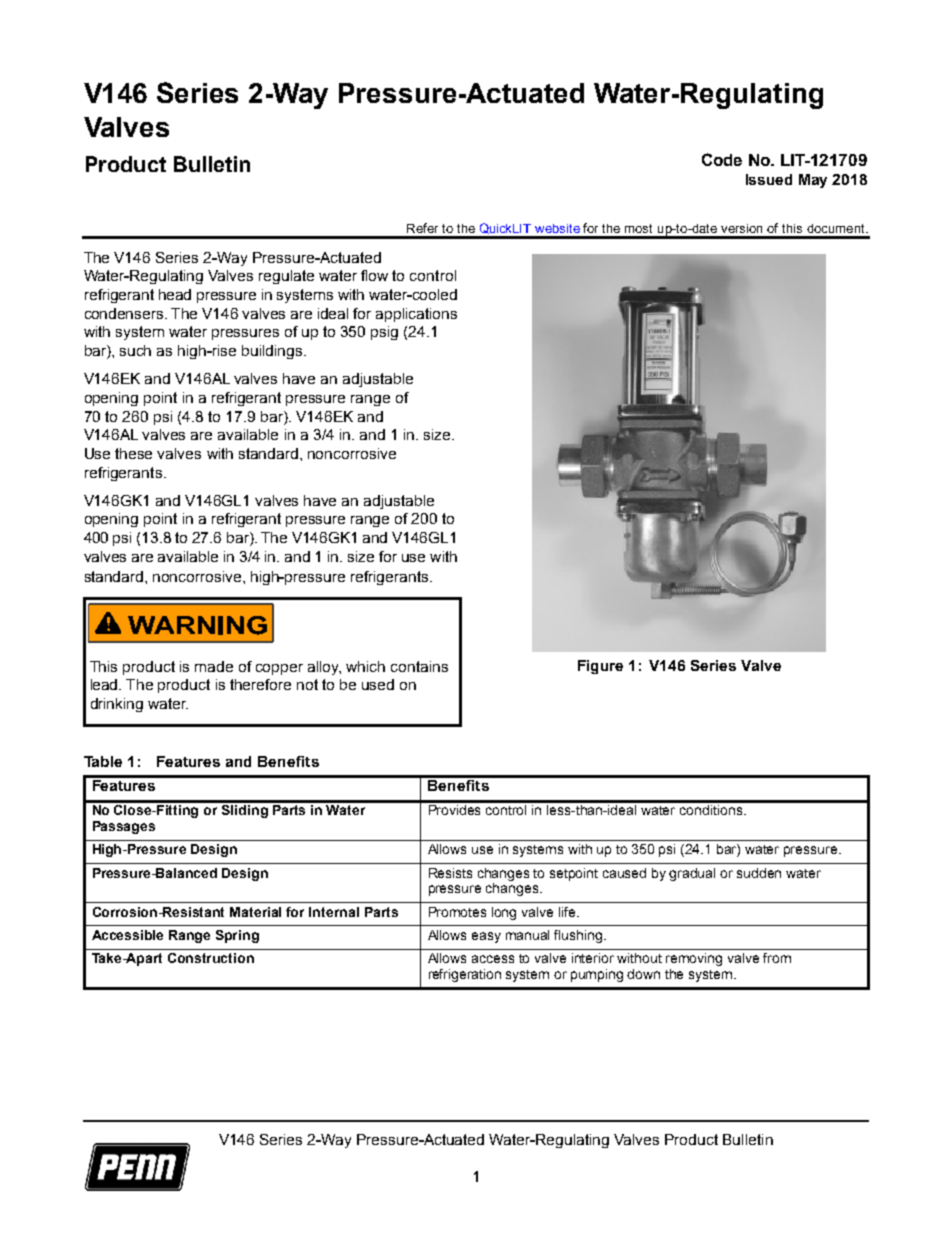 Image resolution: width=952 pixels, height=1233 pixels. I want to click on flow, so click(374, 275).
